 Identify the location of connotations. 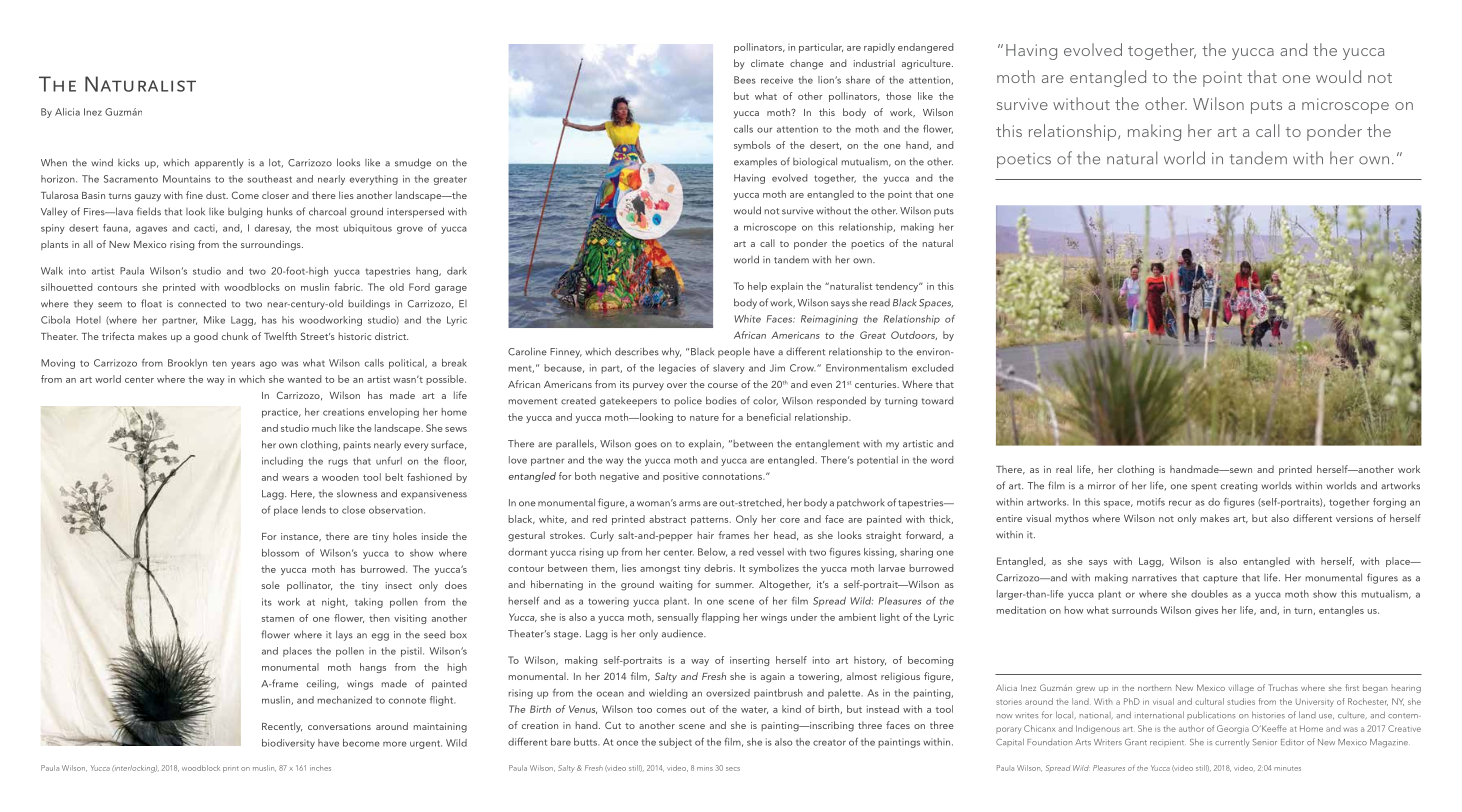
(733, 476).
